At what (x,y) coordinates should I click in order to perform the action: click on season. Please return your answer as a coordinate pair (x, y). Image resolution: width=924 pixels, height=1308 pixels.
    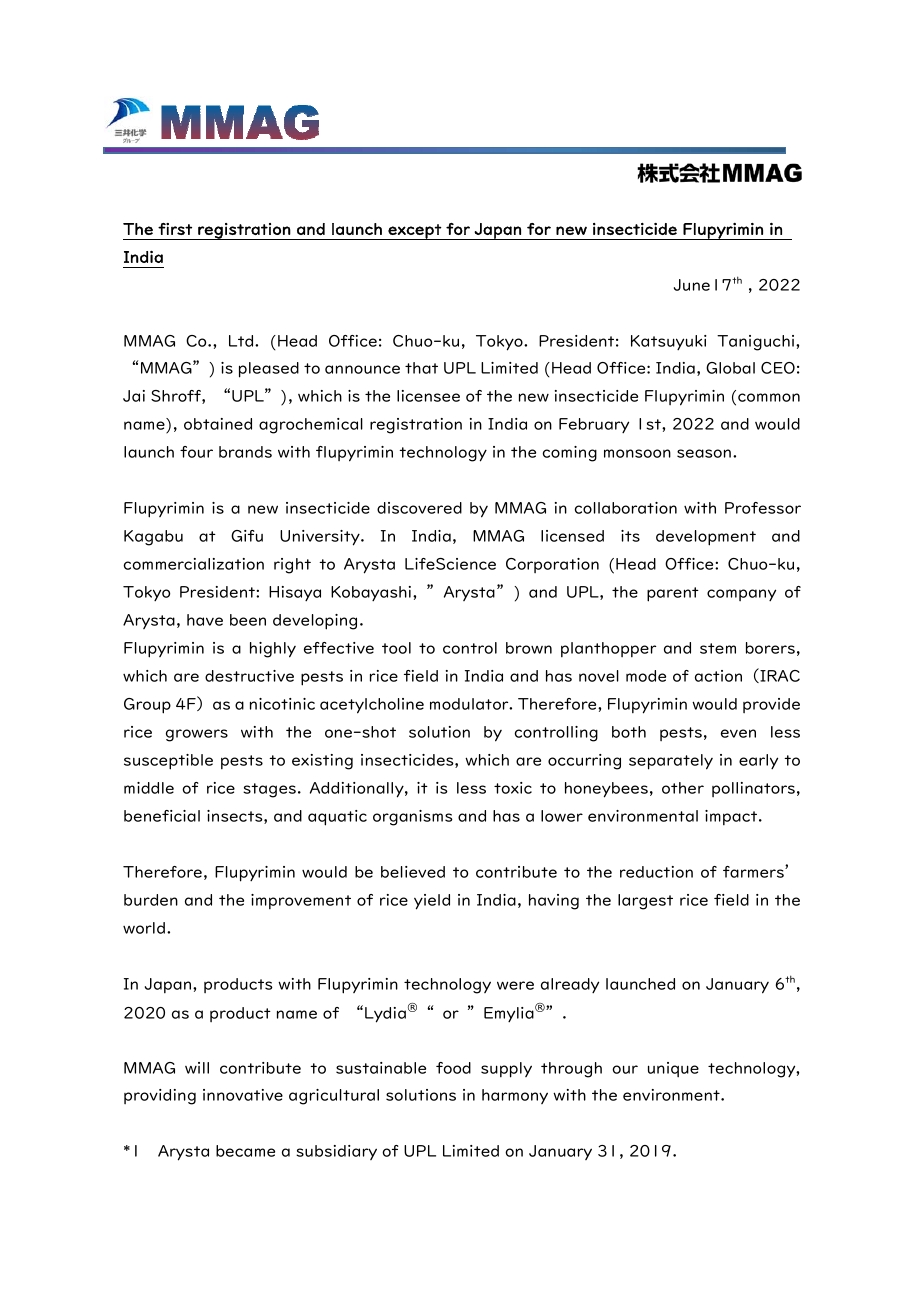
    Looking at the image, I should click on (704, 453).
